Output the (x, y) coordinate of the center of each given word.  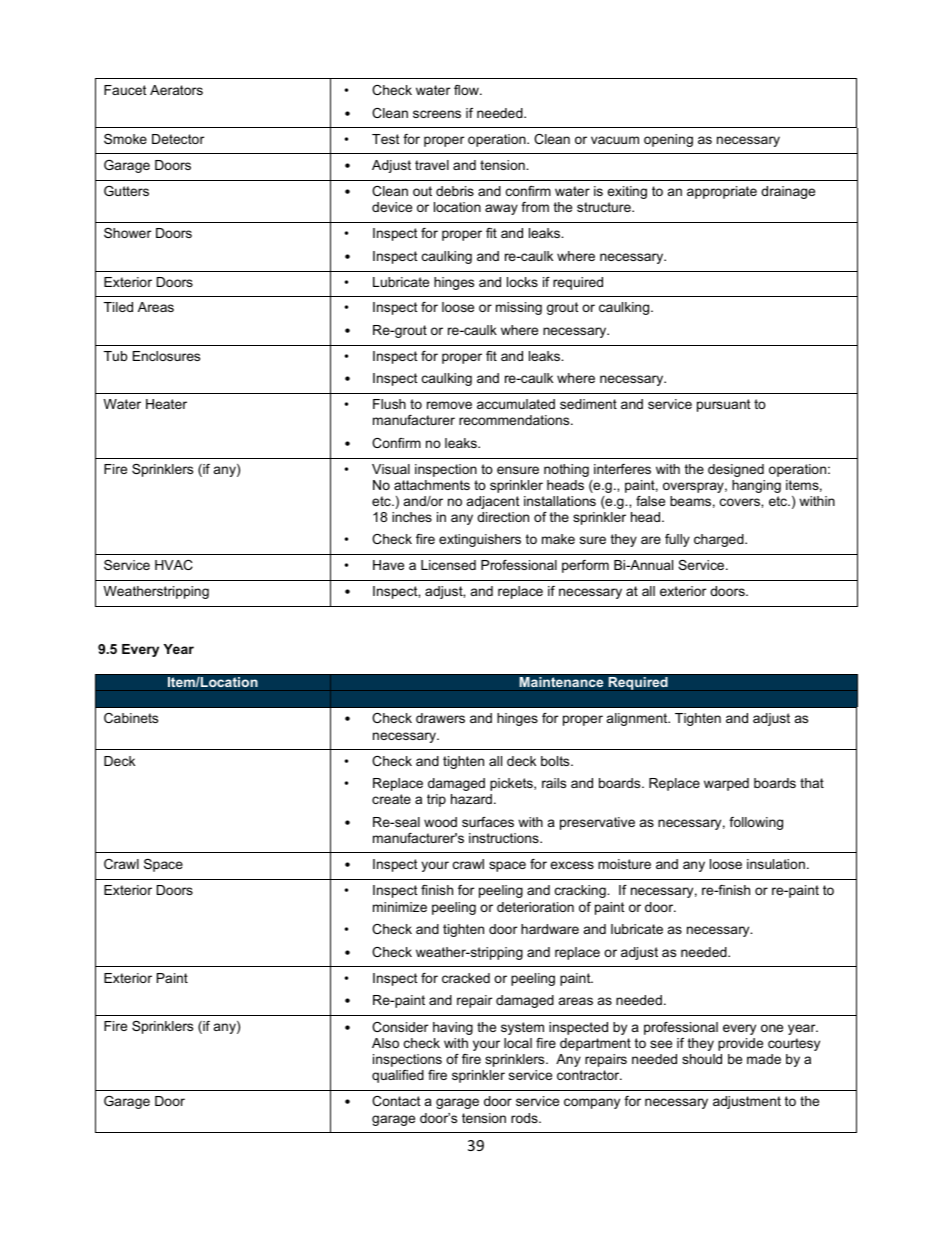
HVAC (174, 565)
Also (385, 1043)
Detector (178, 139)
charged (720, 540)
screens (437, 114)
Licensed (448, 565)
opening (668, 140)
